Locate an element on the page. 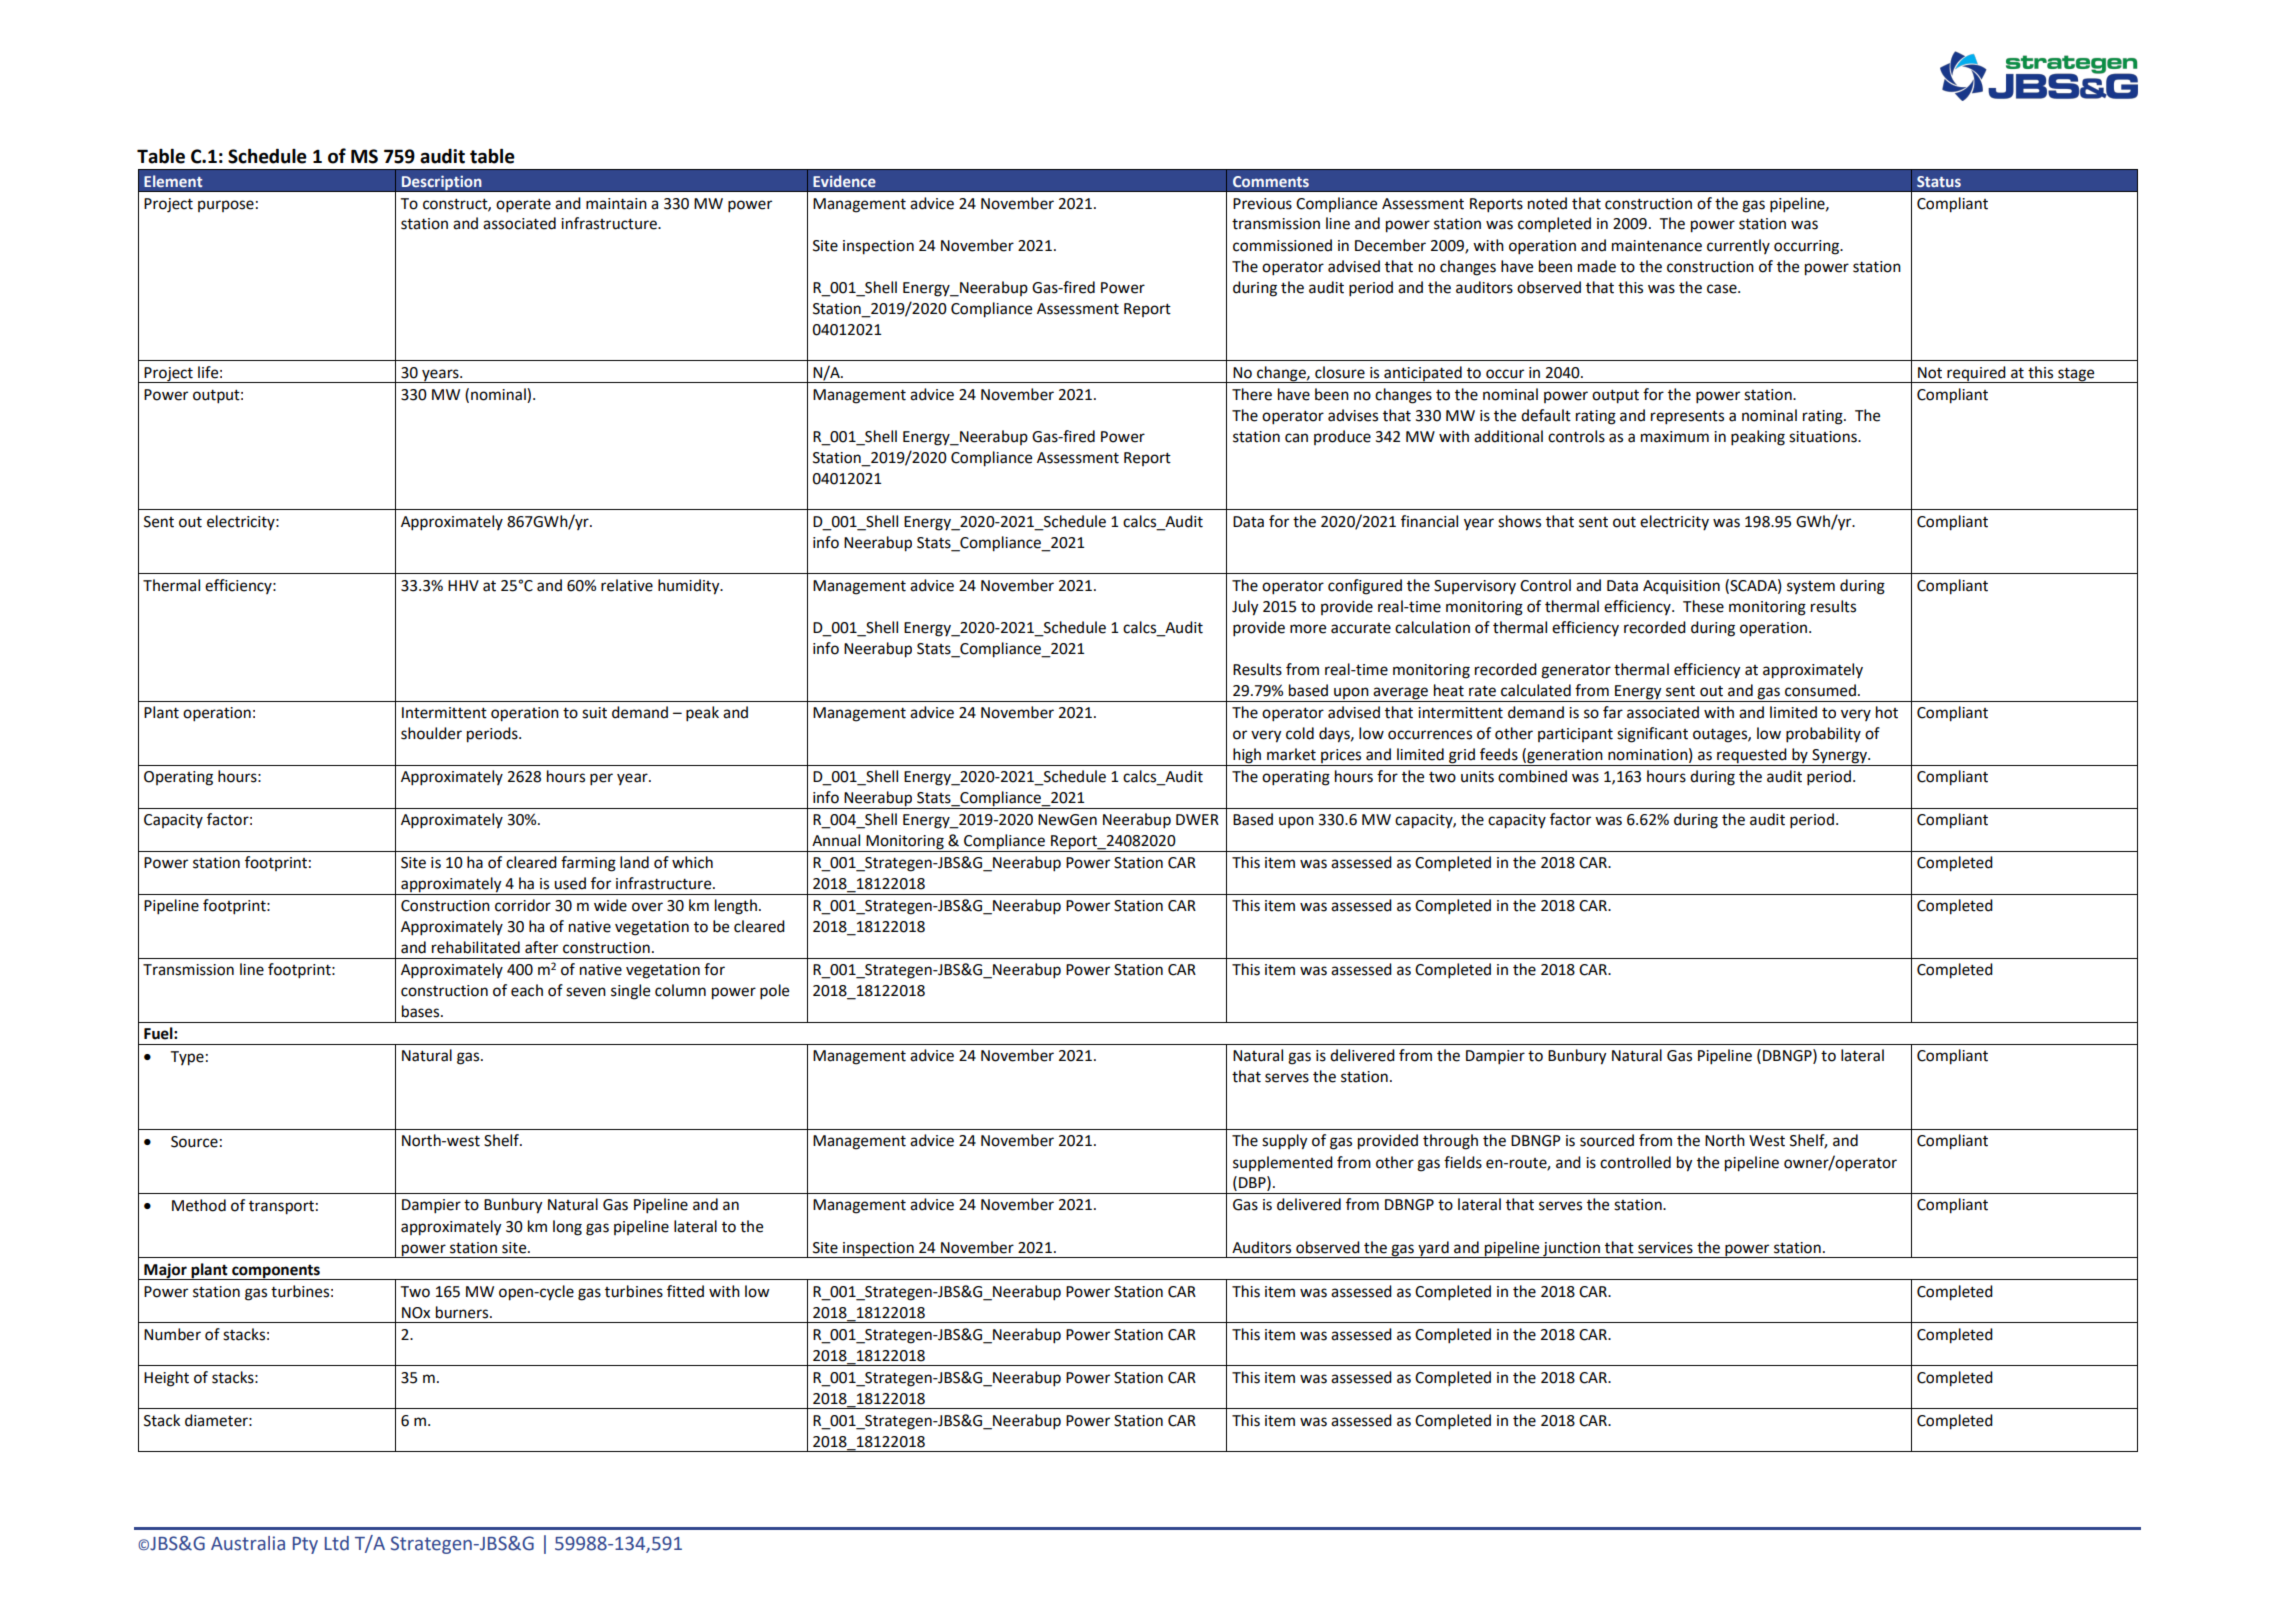  corridor is located at coordinates (523, 905).
